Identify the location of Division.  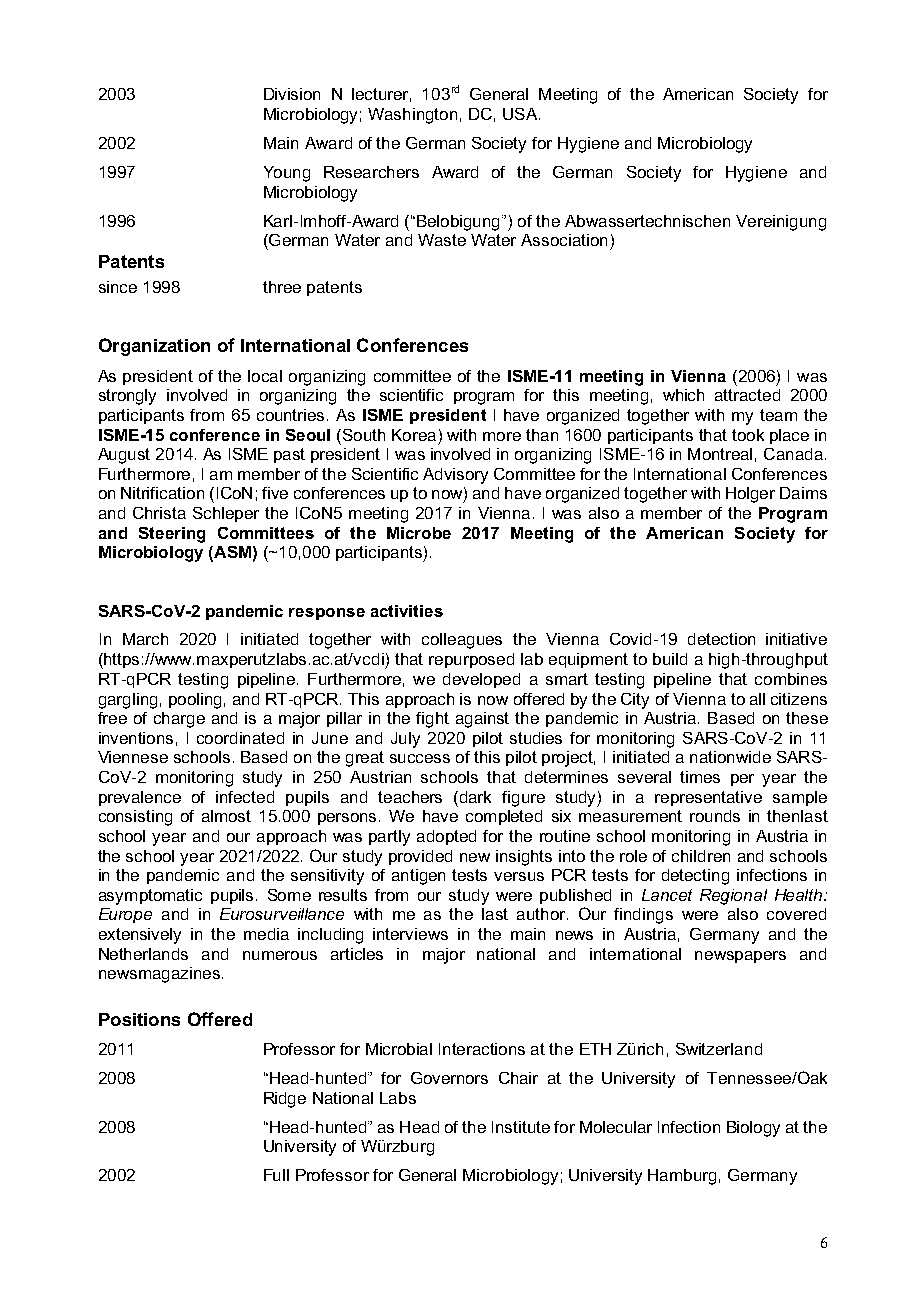
(292, 94).
